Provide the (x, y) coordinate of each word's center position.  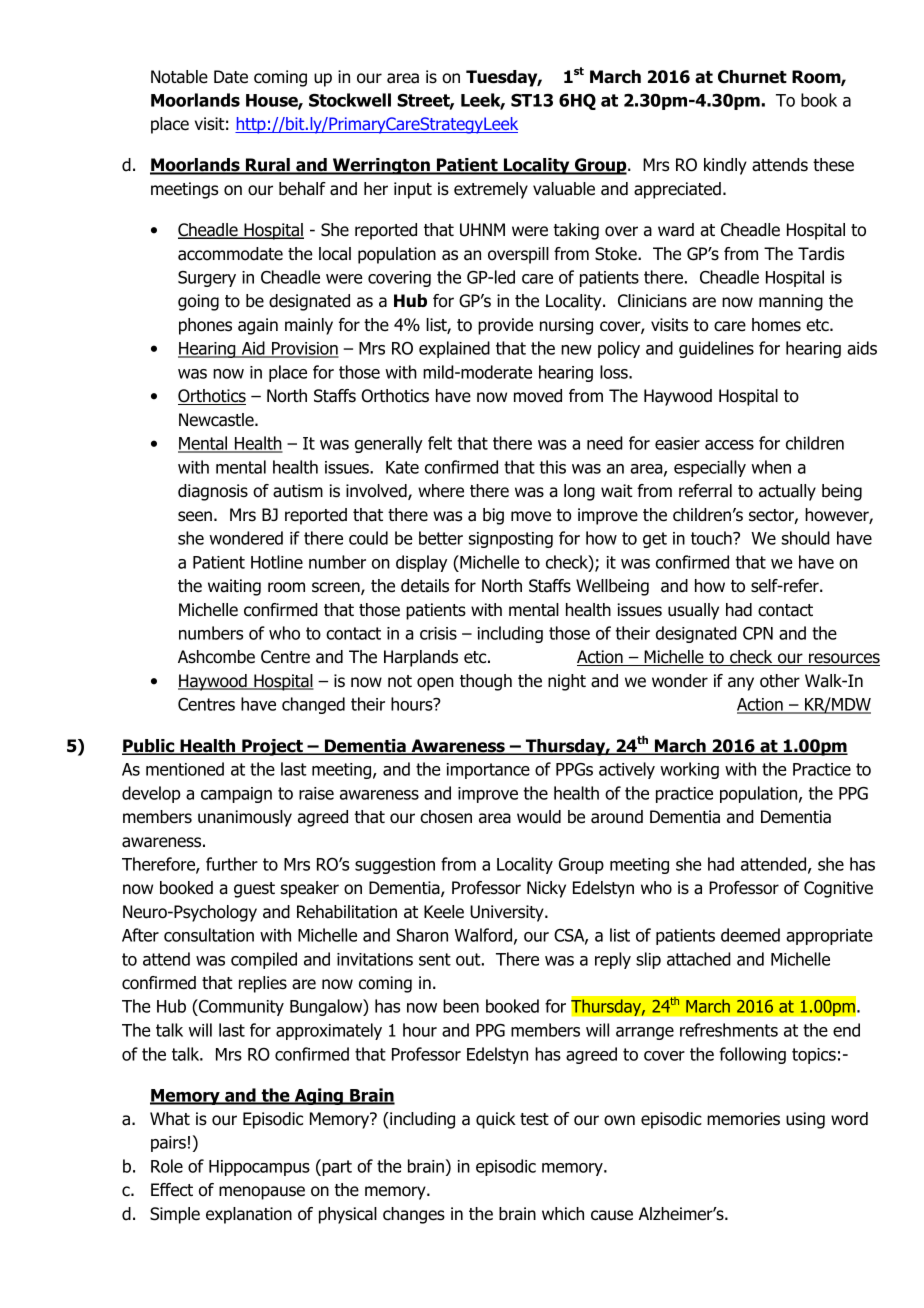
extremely (491, 190)
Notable (179, 77)
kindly (725, 166)
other (780, 681)
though (486, 682)
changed (313, 705)
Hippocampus (259, 1168)
